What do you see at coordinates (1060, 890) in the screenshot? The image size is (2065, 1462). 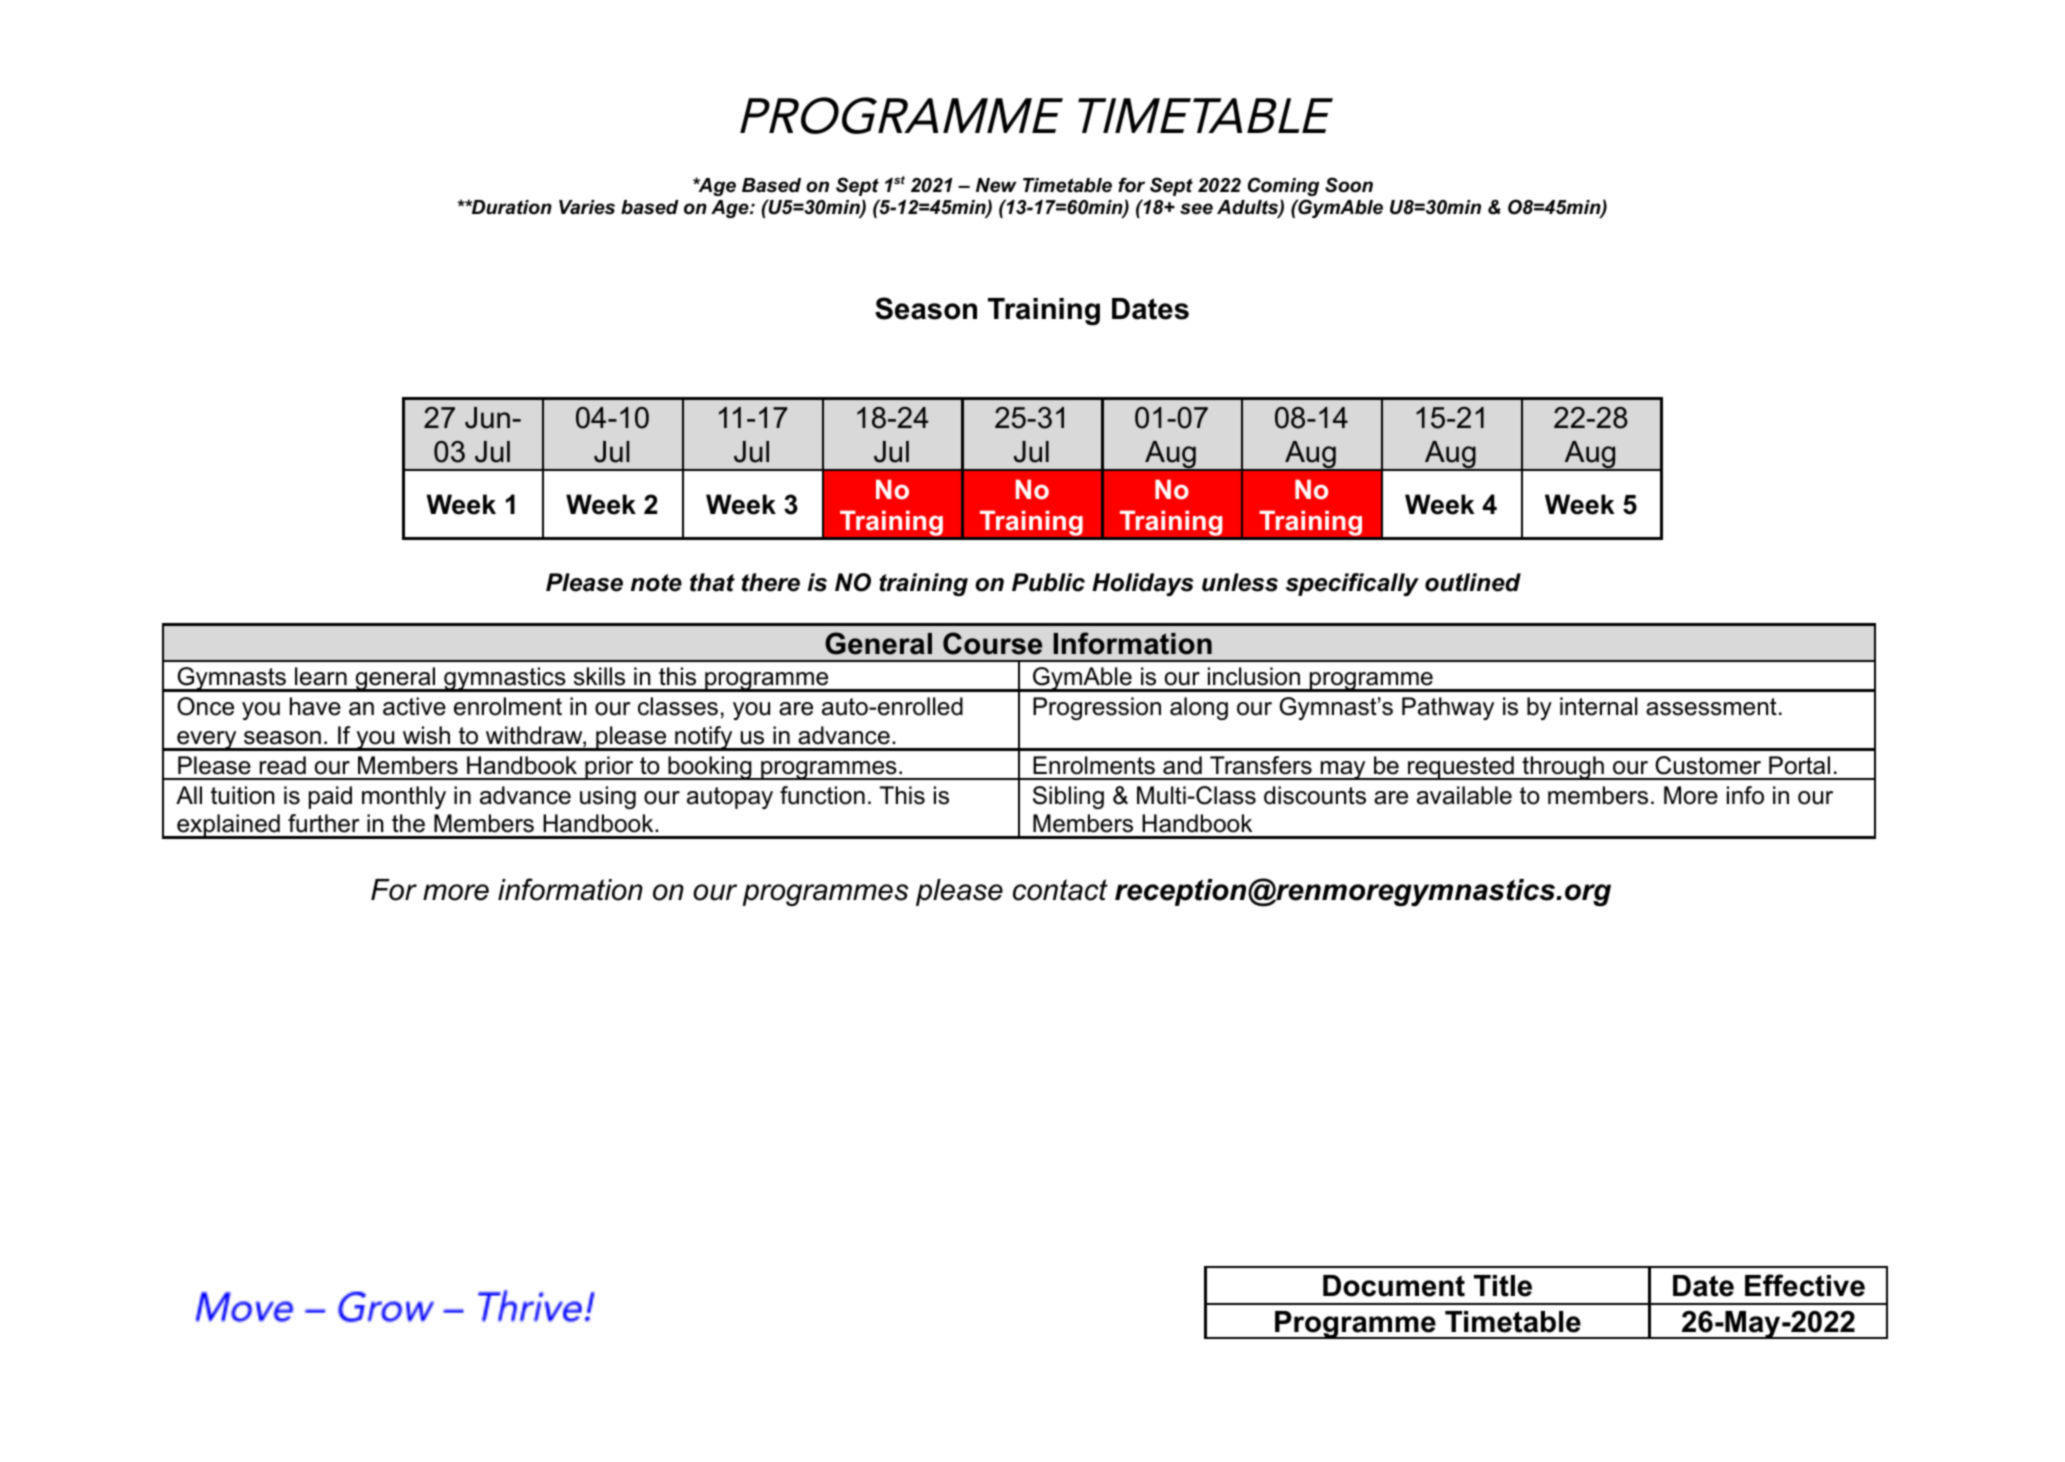 I see `contact` at bounding box center [1060, 890].
